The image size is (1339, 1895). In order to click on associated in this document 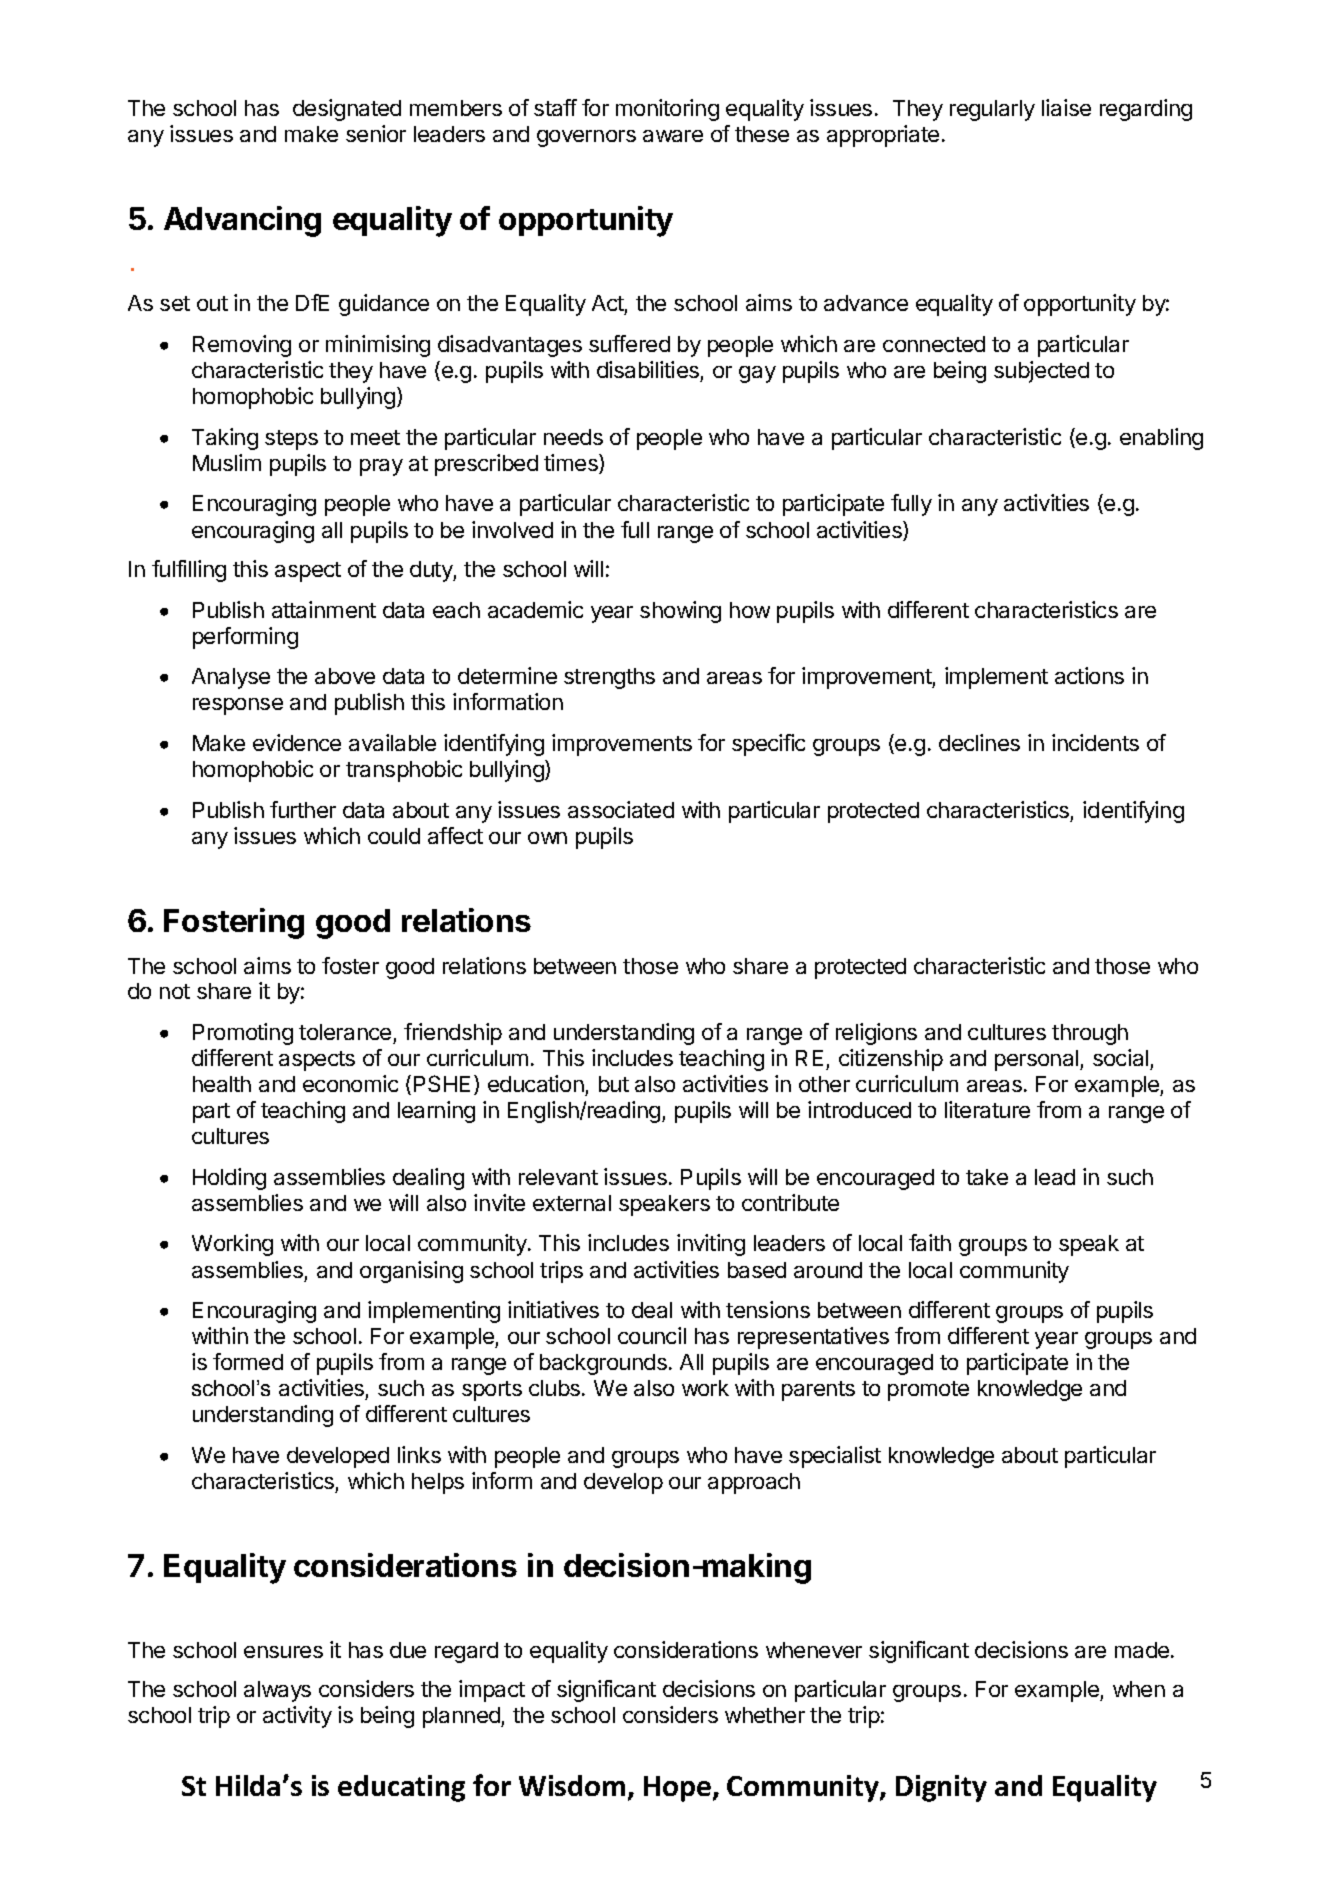, I will do `click(621, 809)`.
